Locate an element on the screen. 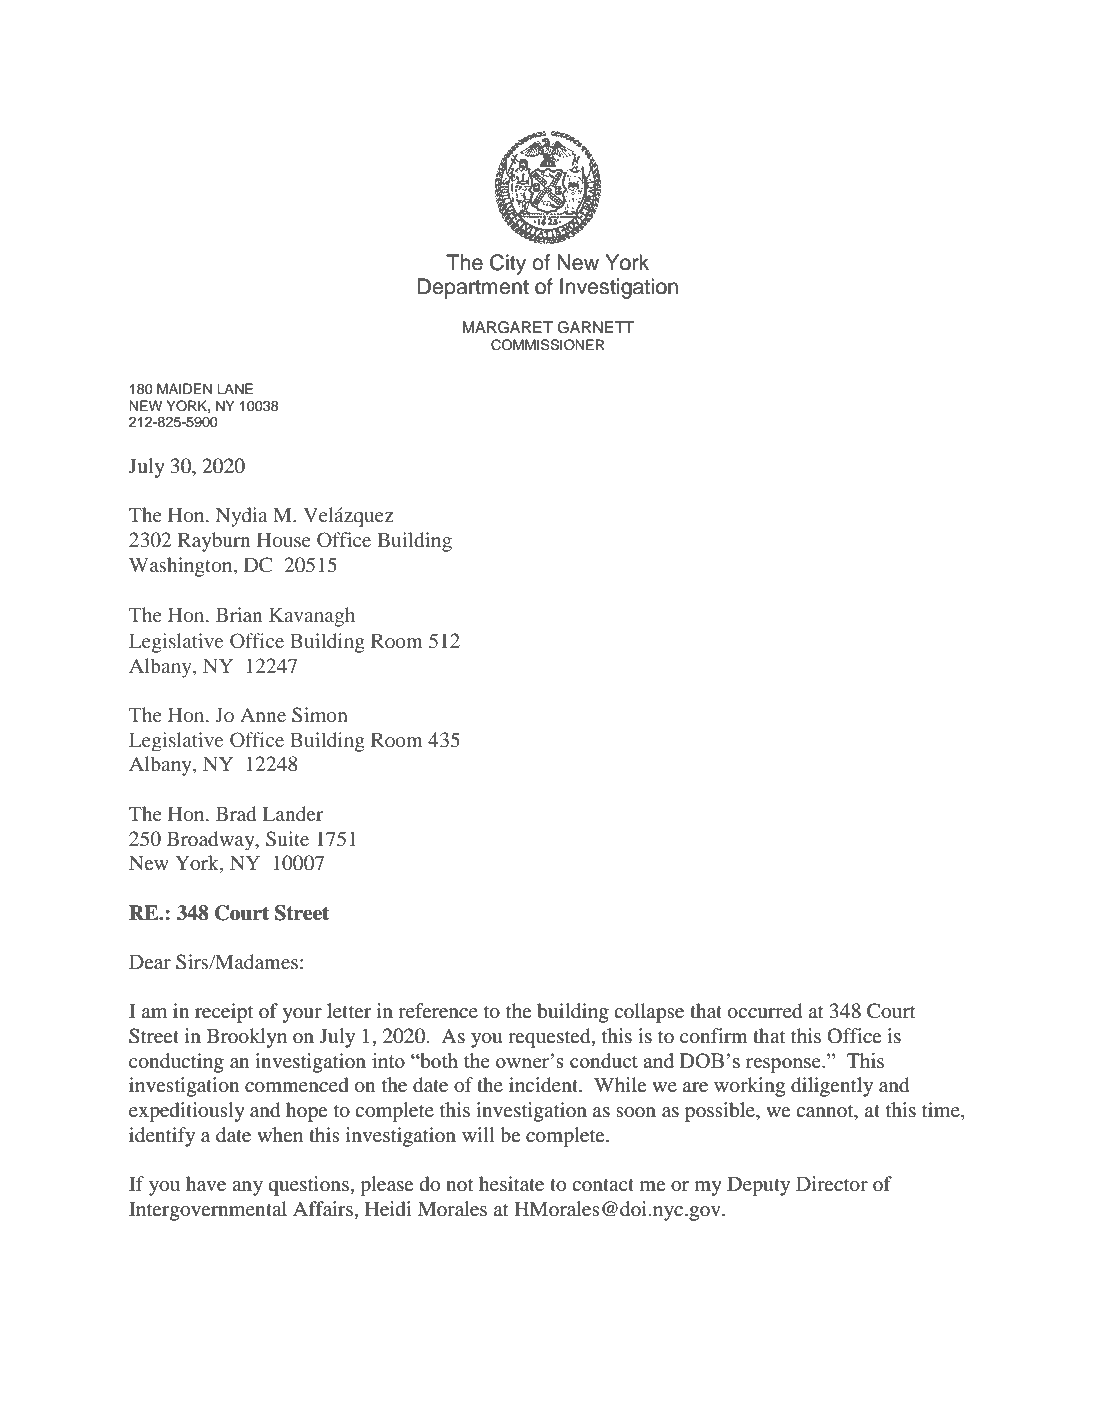 This screenshot has width=1096, height=1418. have is located at coordinates (206, 1183).
